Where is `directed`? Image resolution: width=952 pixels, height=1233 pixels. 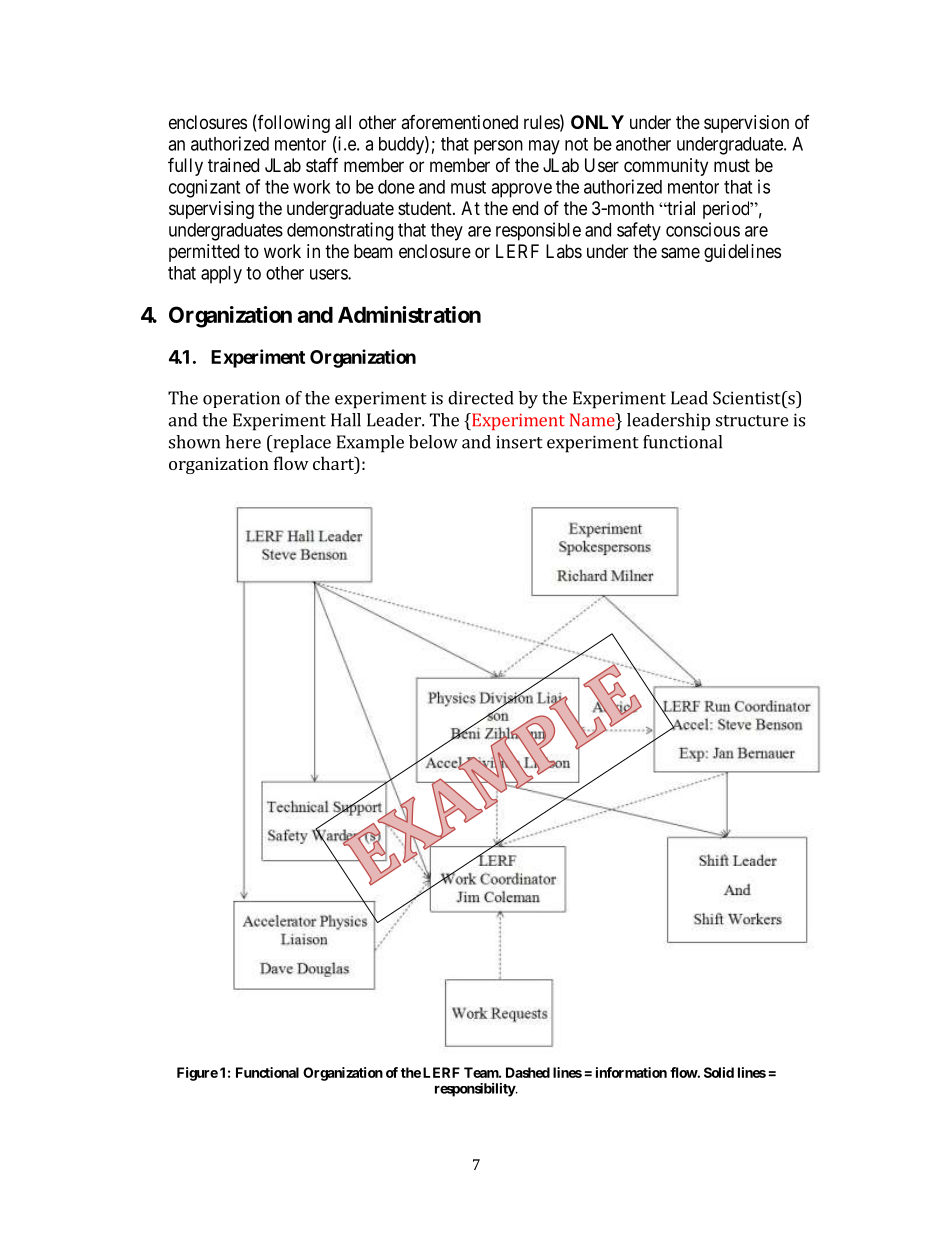 directed is located at coordinates (481, 398).
